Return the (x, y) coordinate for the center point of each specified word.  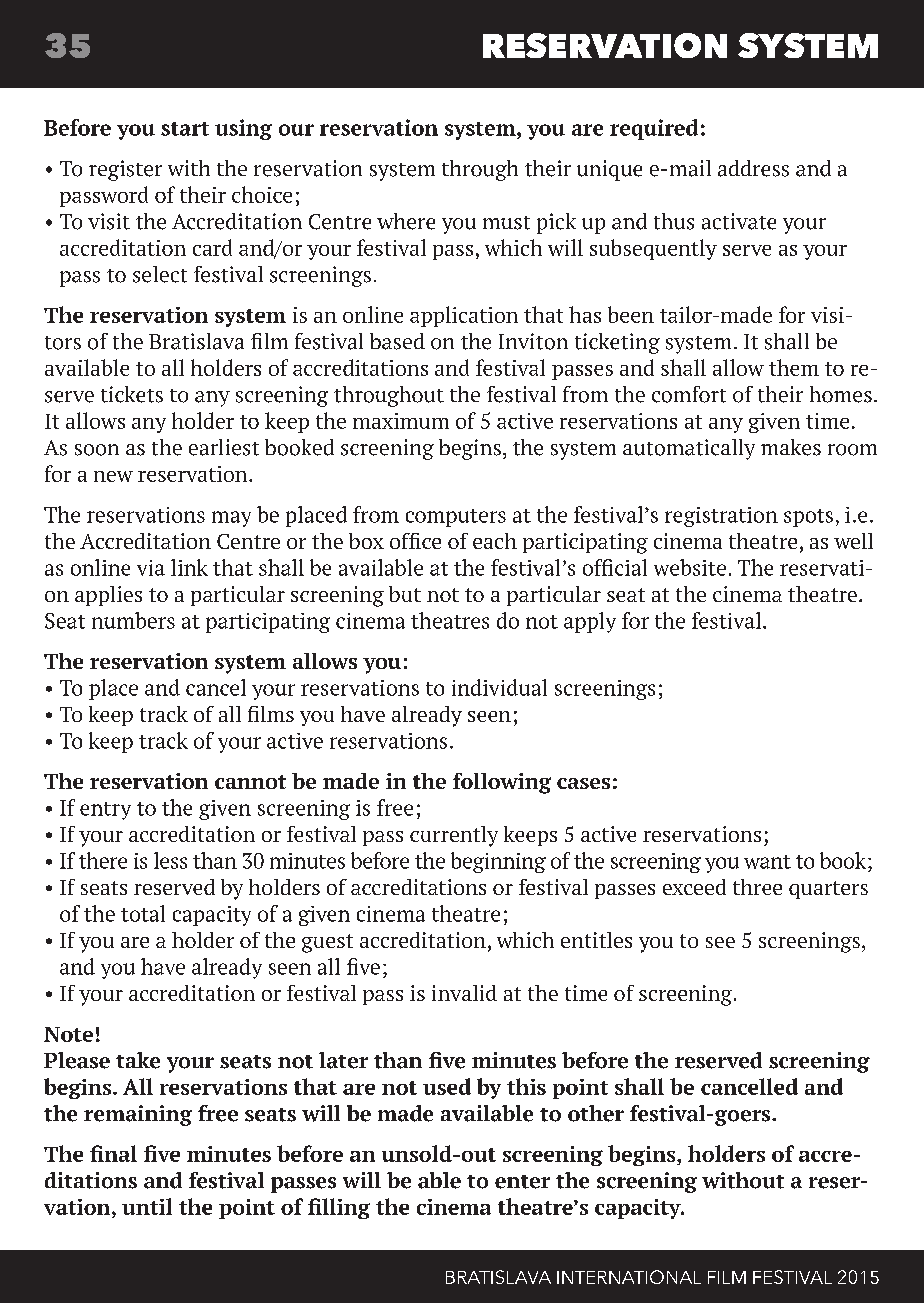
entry (105, 811)
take (138, 1060)
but (405, 594)
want (767, 862)
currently (454, 836)
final (113, 1153)
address (753, 168)
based (397, 341)
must (506, 223)
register (125, 170)
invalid (464, 993)
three (757, 887)
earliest (224, 447)
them (794, 367)
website (690, 567)
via (151, 568)
